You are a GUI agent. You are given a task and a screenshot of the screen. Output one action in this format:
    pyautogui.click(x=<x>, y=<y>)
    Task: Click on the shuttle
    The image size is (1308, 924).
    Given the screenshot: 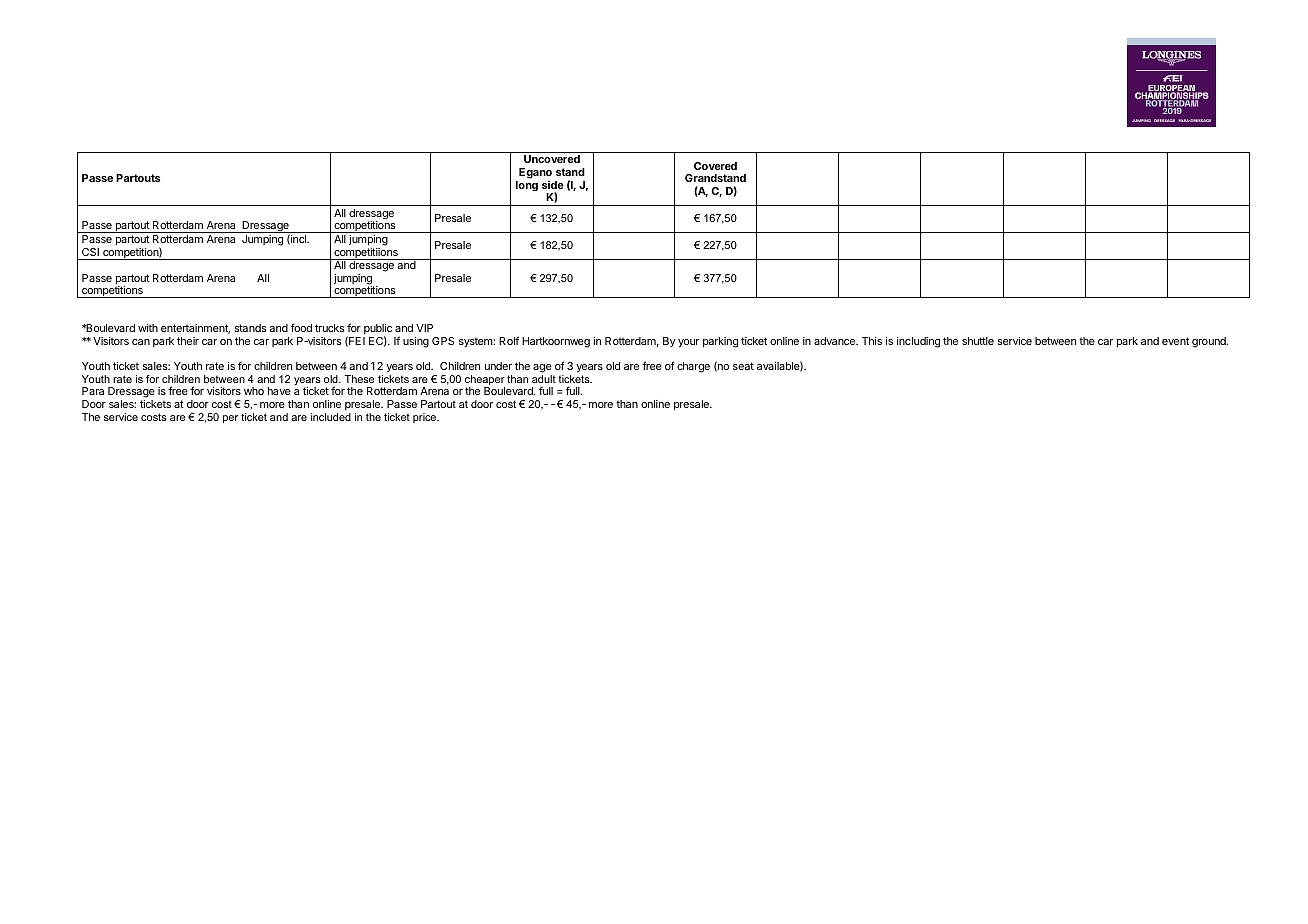 What is the action you would take?
    pyautogui.click(x=978, y=341)
